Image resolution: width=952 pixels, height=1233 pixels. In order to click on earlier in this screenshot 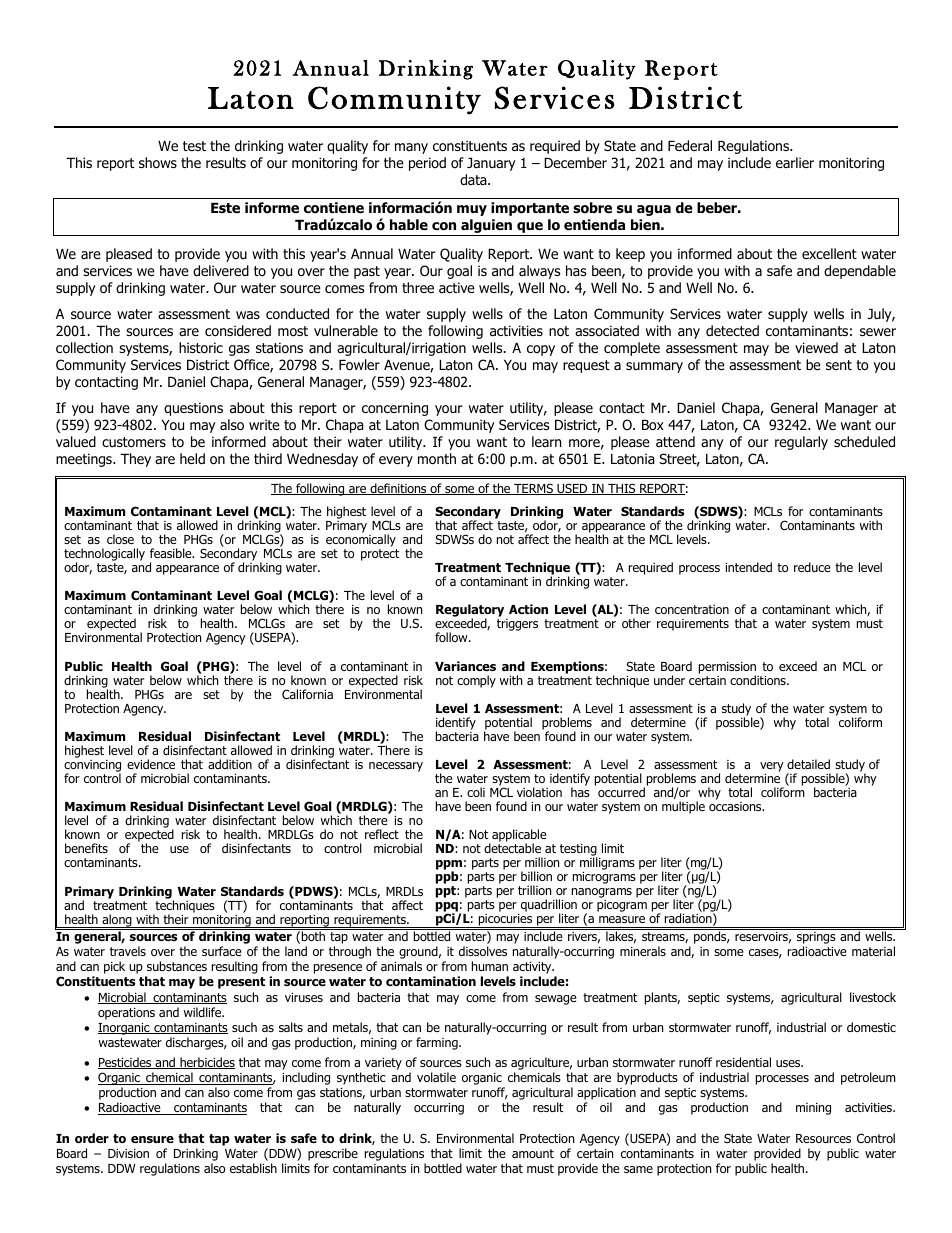, I will do `click(795, 162)`.
